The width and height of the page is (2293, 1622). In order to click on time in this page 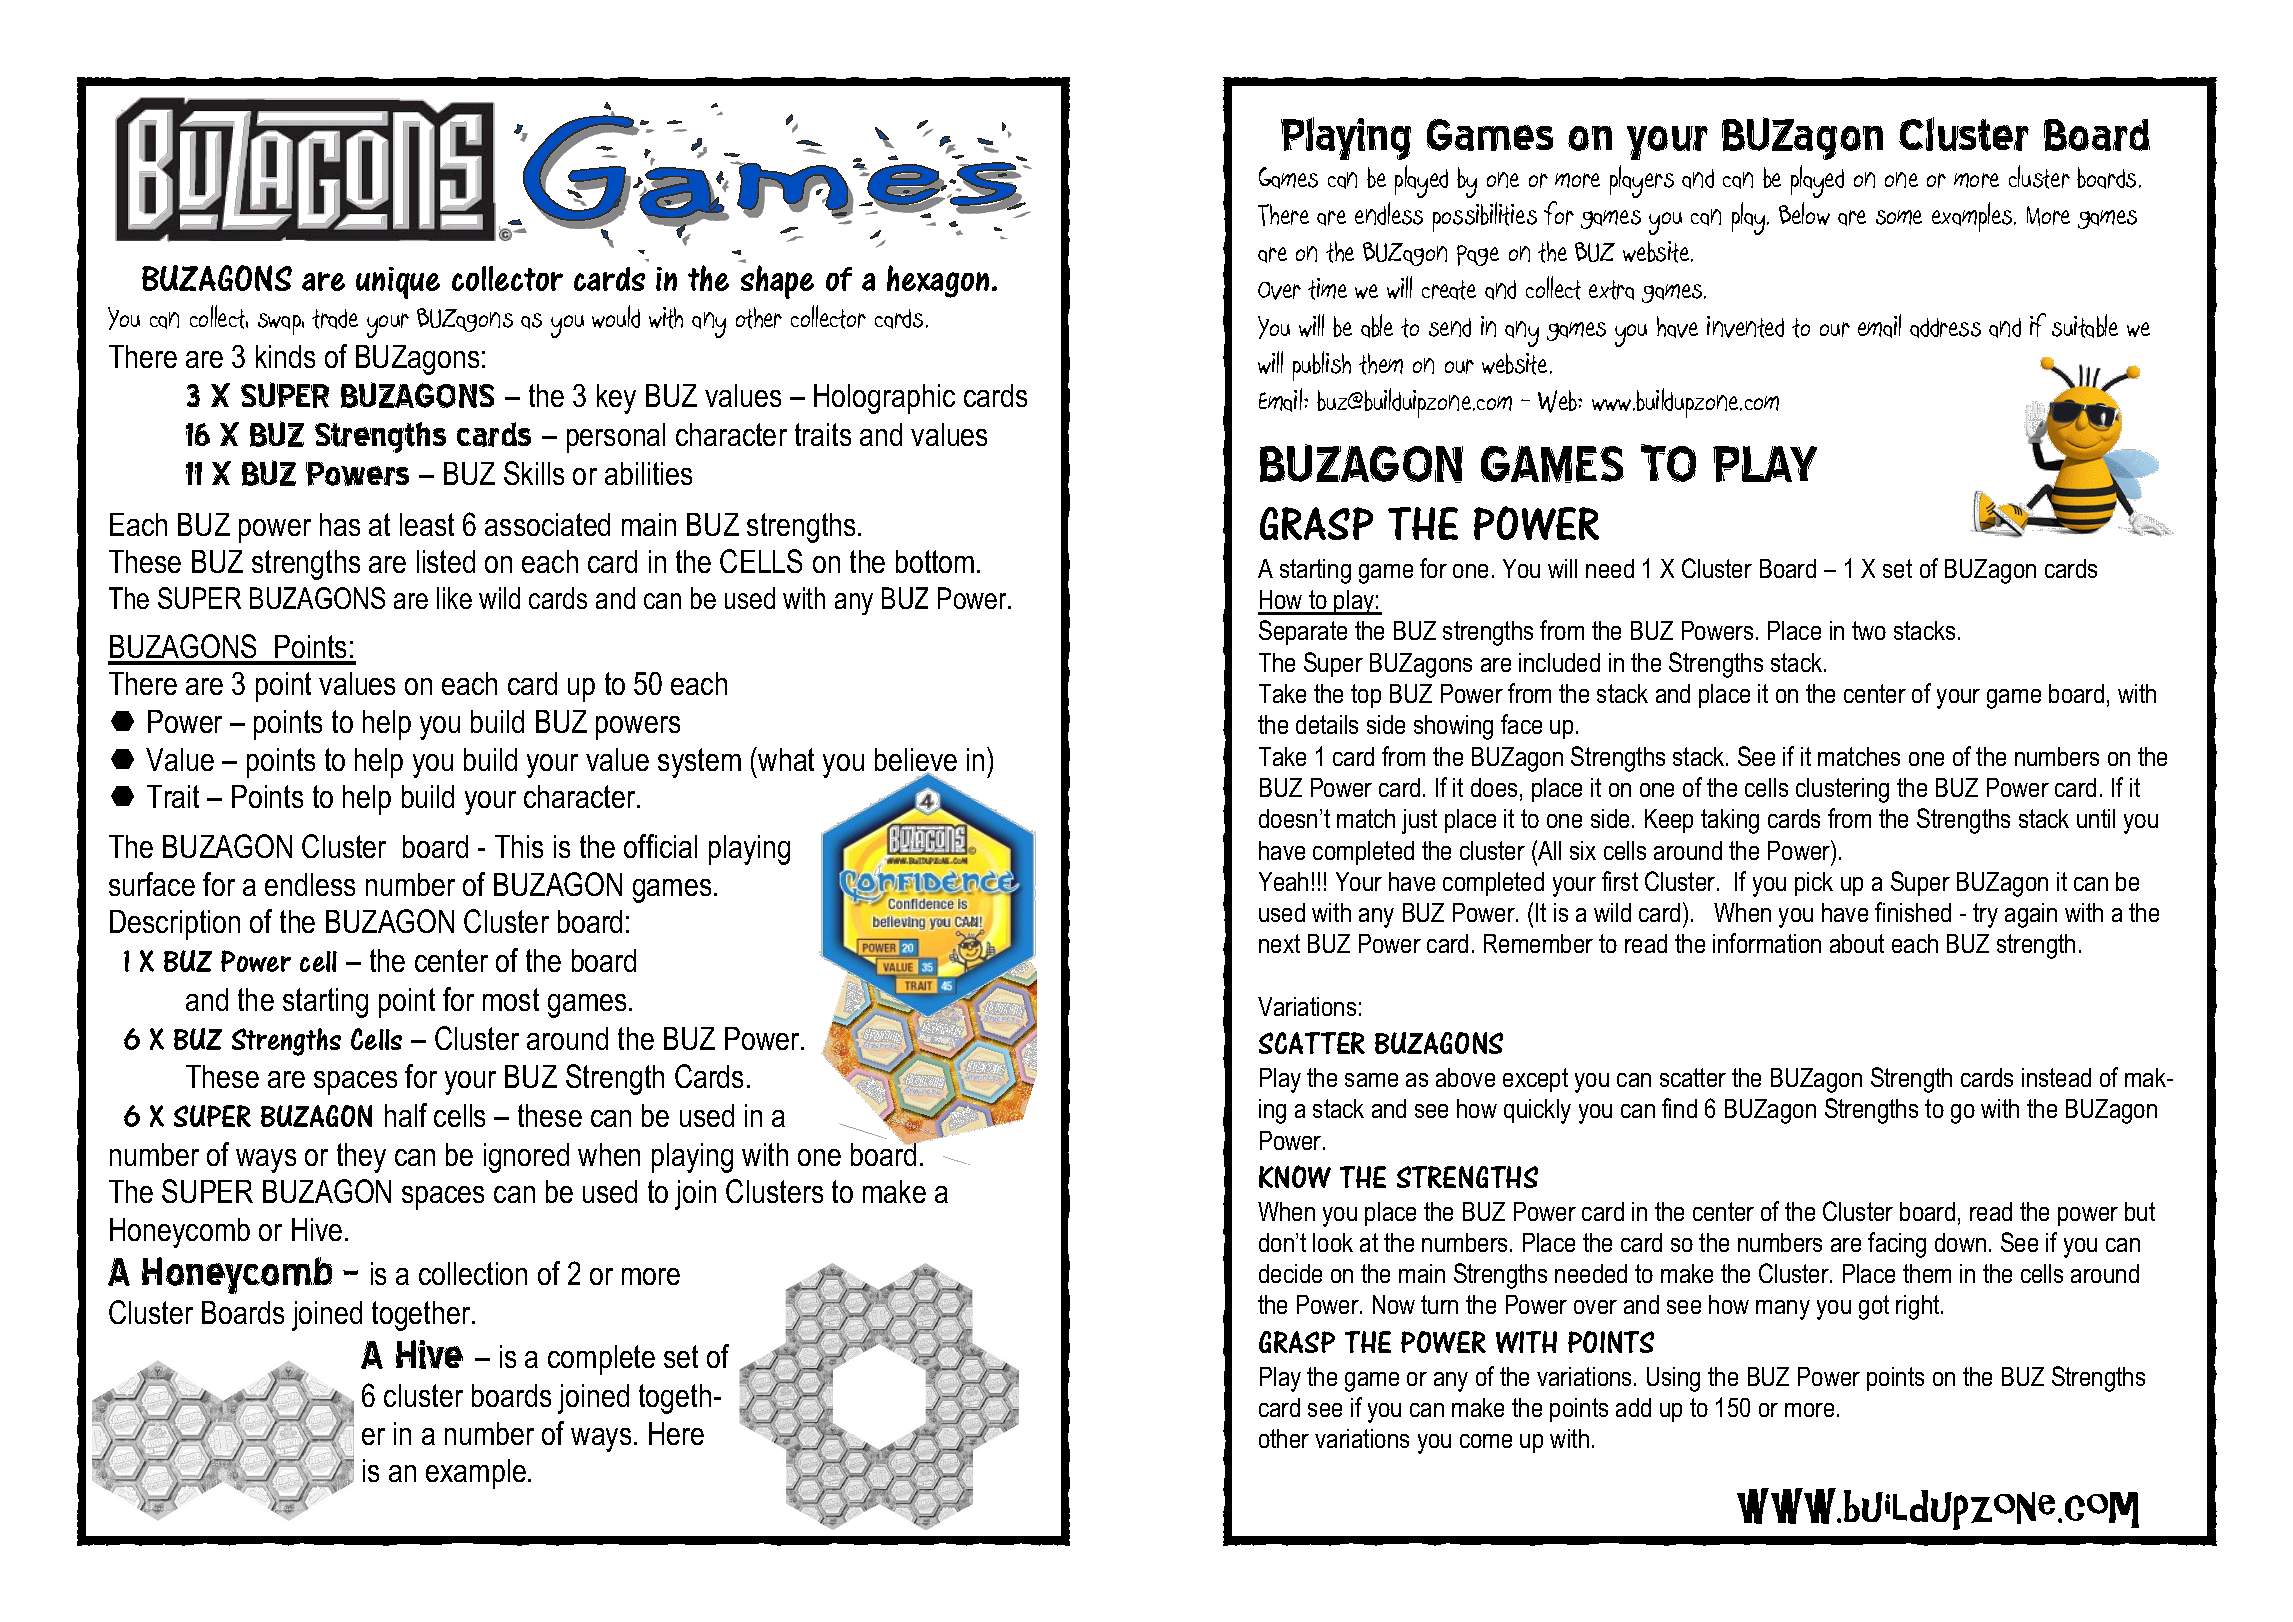, I will do `click(1327, 289)`.
